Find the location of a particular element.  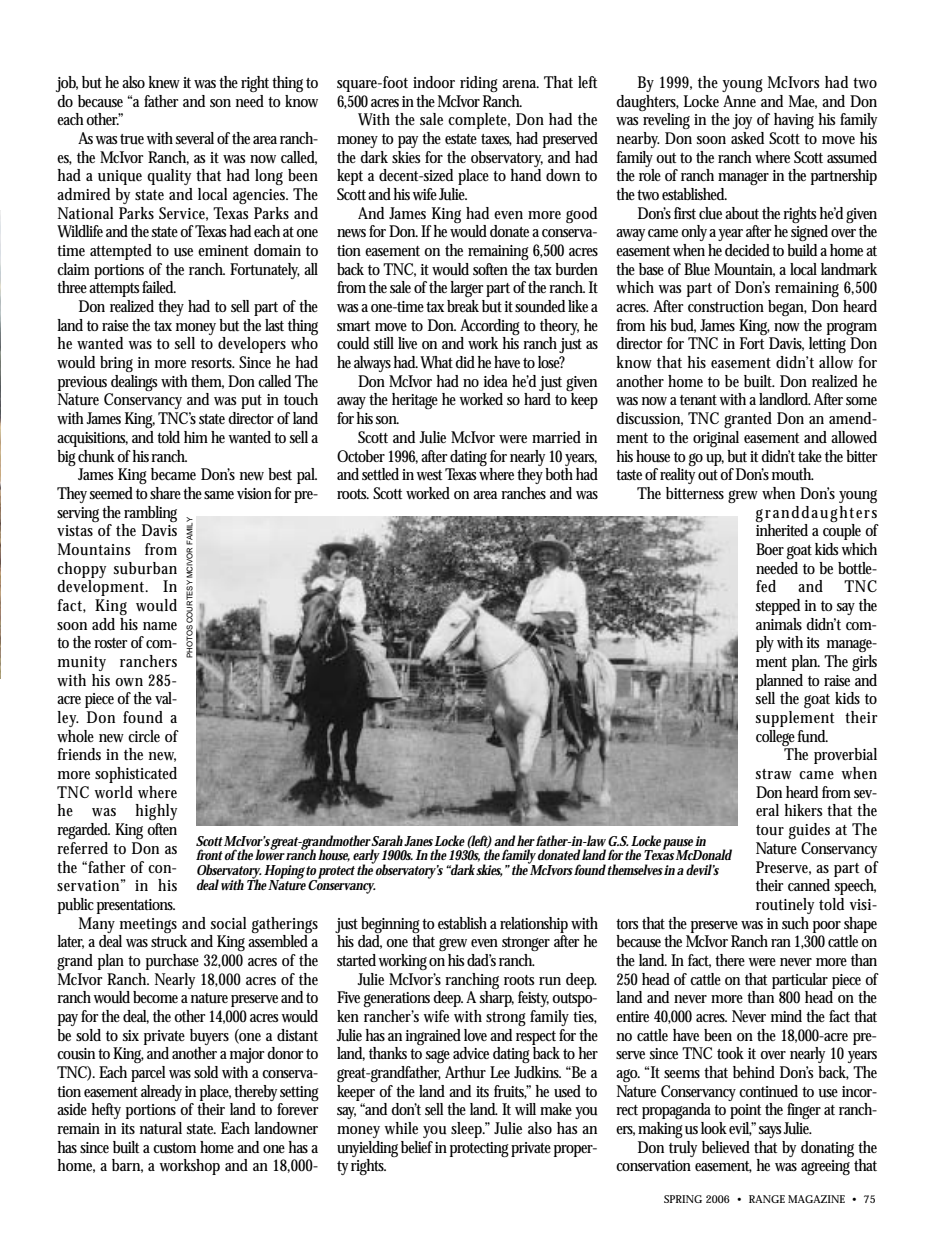

animals is located at coordinates (779, 624).
